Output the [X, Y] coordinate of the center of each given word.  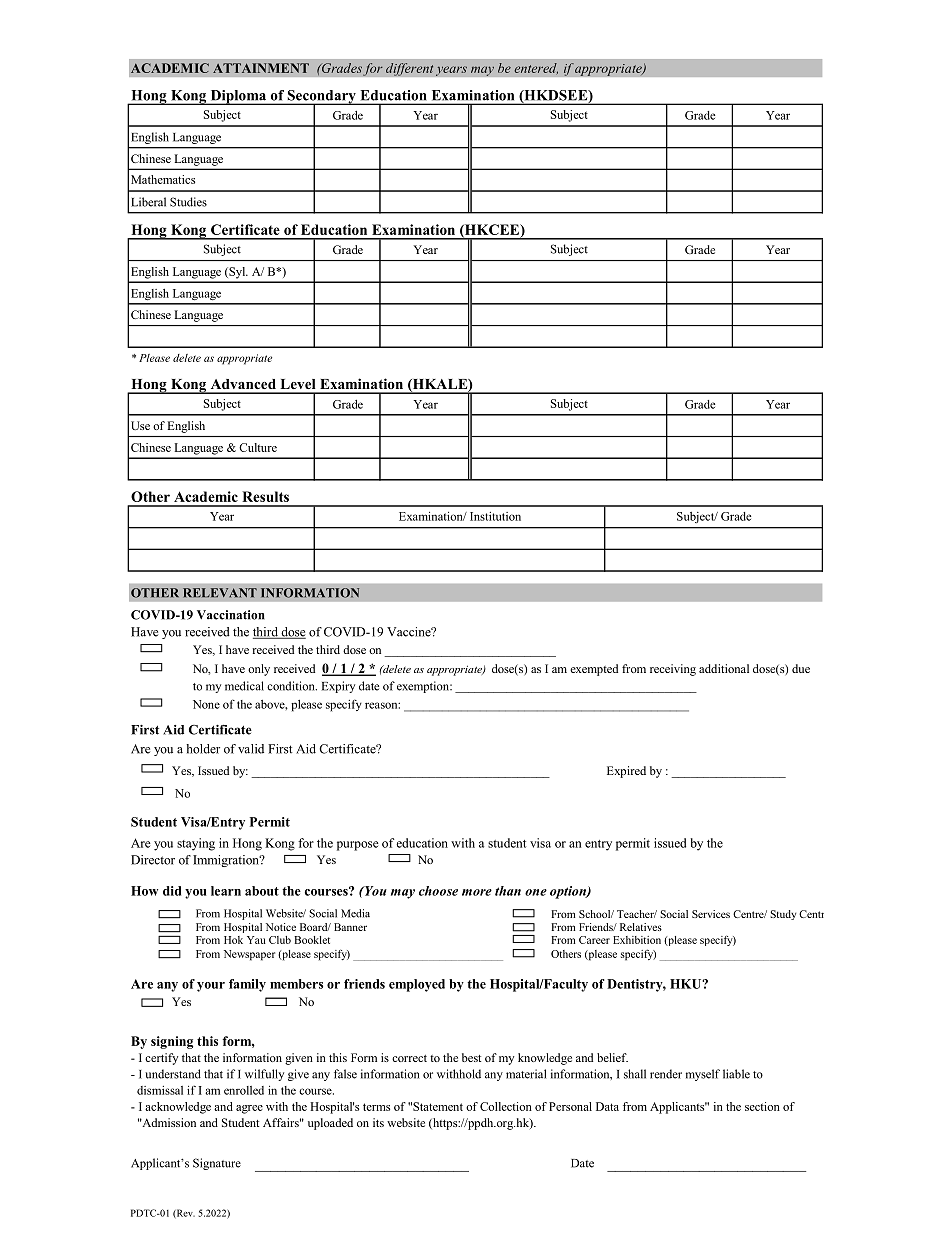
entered [536, 68]
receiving [673, 670]
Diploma [238, 97]
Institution [495, 516]
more [477, 892]
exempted [594, 670]
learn [226, 891]
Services [711, 914]
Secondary [322, 98]
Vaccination [231, 615]
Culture [258, 447]
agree [249, 1109]
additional [724, 668]
